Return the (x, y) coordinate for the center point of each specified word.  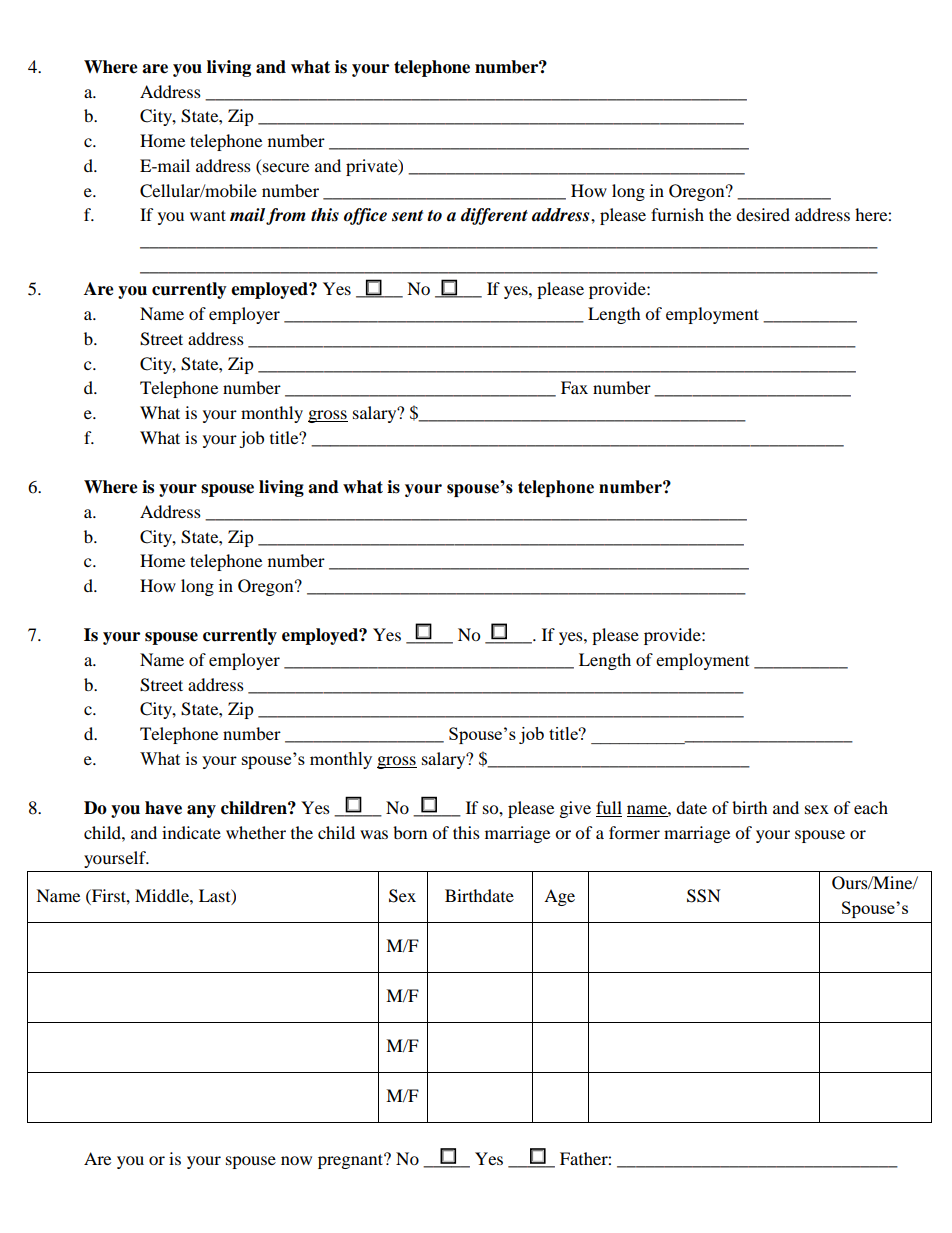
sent (407, 216)
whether (256, 832)
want (208, 215)
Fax (574, 387)
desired (763, 214)
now (296, 1160)
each (871, 807)
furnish (677, 214)
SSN (704, 896)
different (494, 216)
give (575, 809)
